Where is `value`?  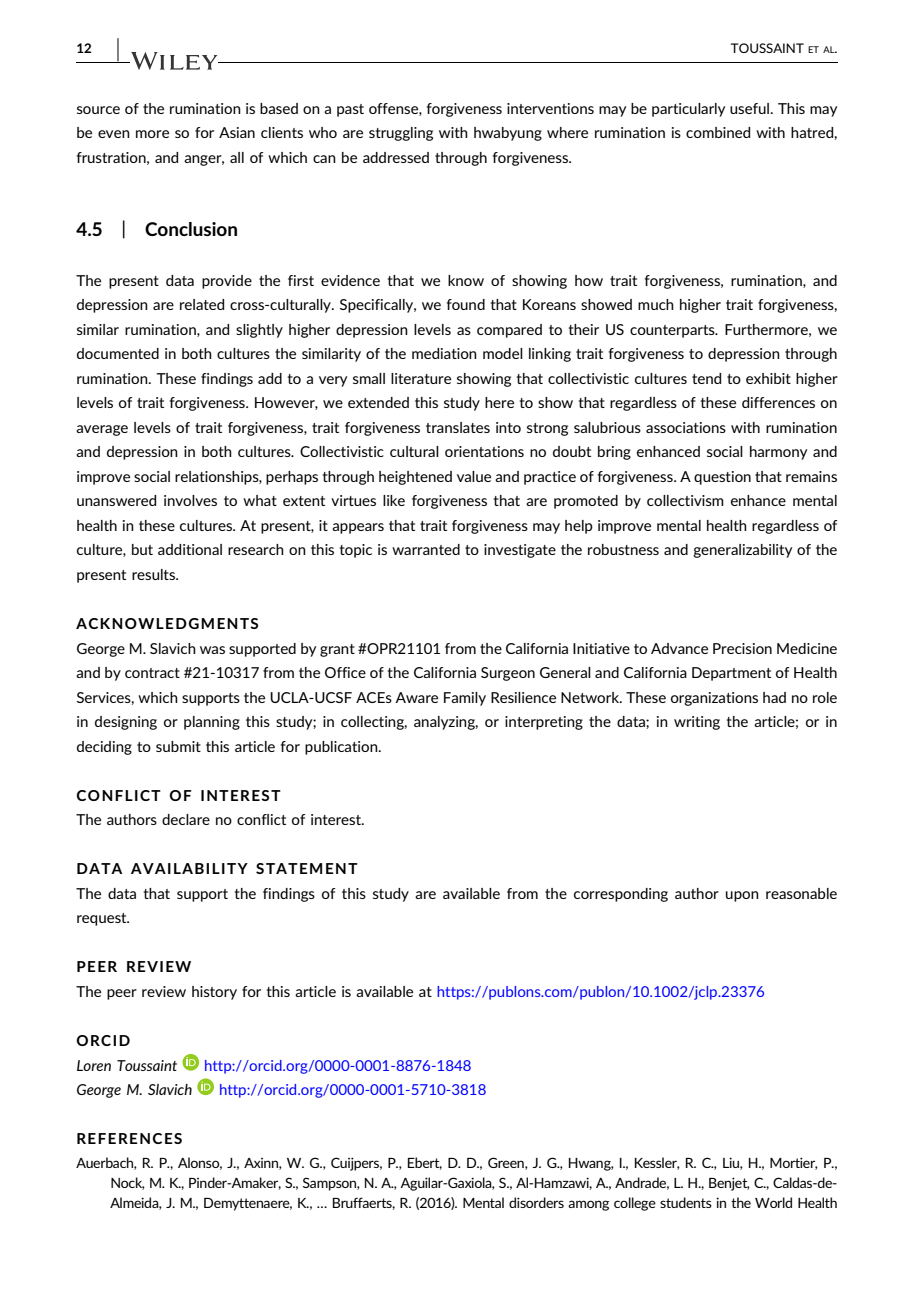
value is located at coordinates (474, 476).
